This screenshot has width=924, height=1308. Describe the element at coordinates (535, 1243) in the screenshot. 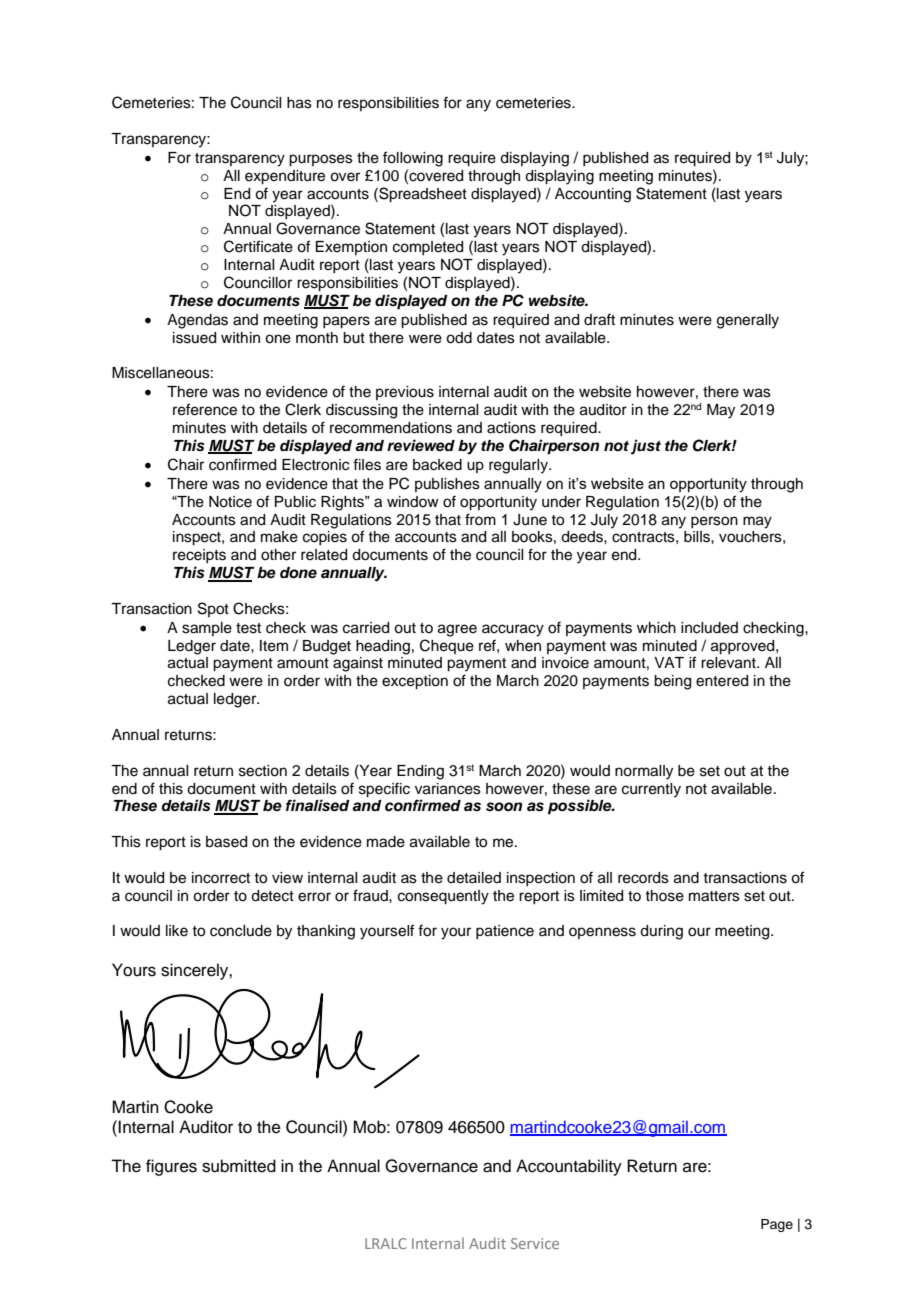

I see `Service` at that location.
